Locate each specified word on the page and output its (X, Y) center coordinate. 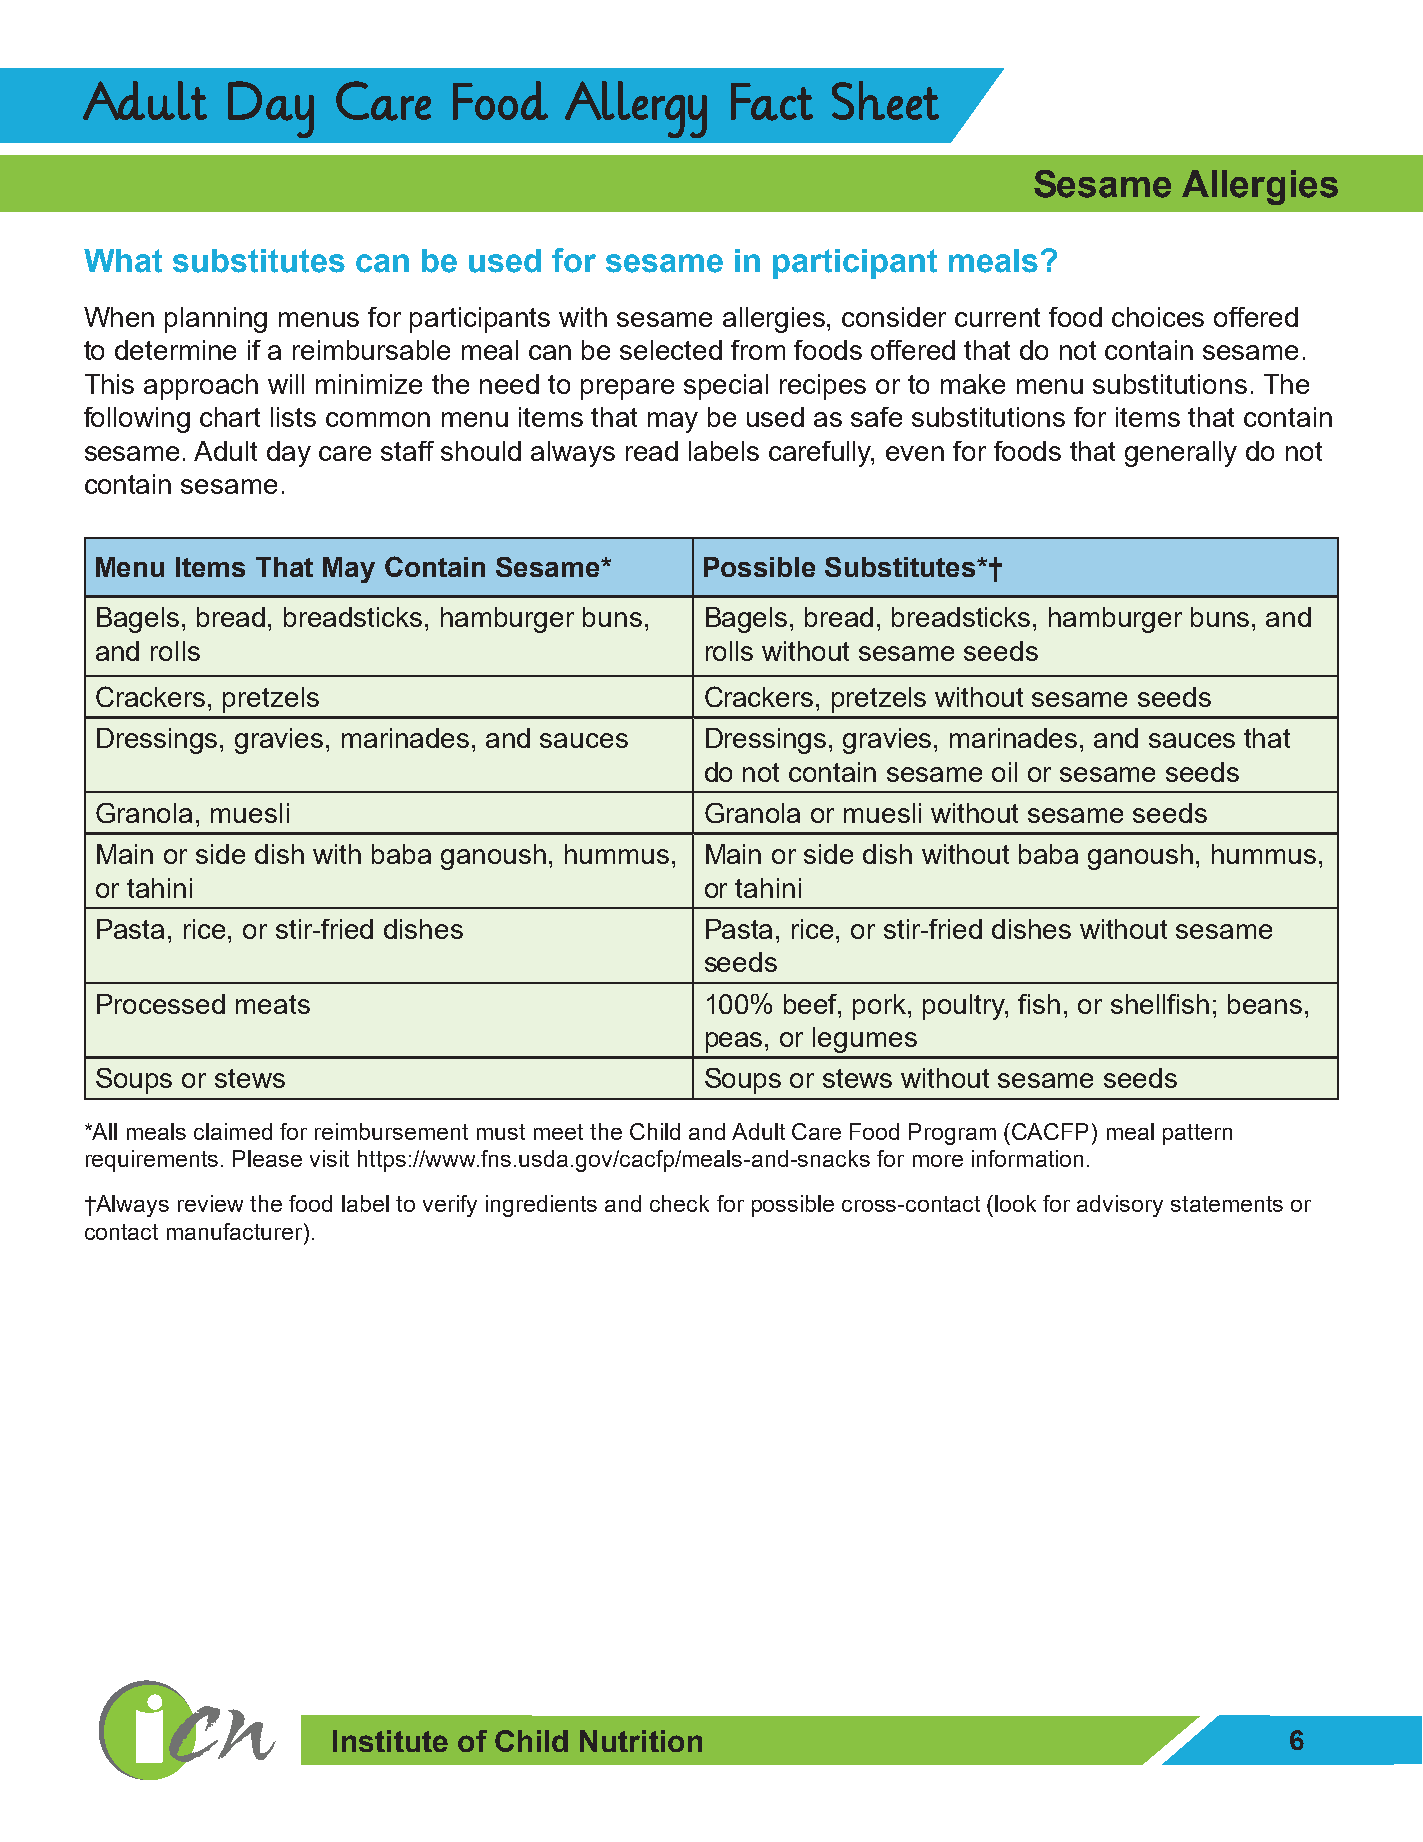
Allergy (636, 109)
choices (1158, 317)
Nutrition (641, 1741)
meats (273, 1004)
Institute (390, 1741)
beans (1265, 1004)
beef (812, 1004)
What (123, 261)
